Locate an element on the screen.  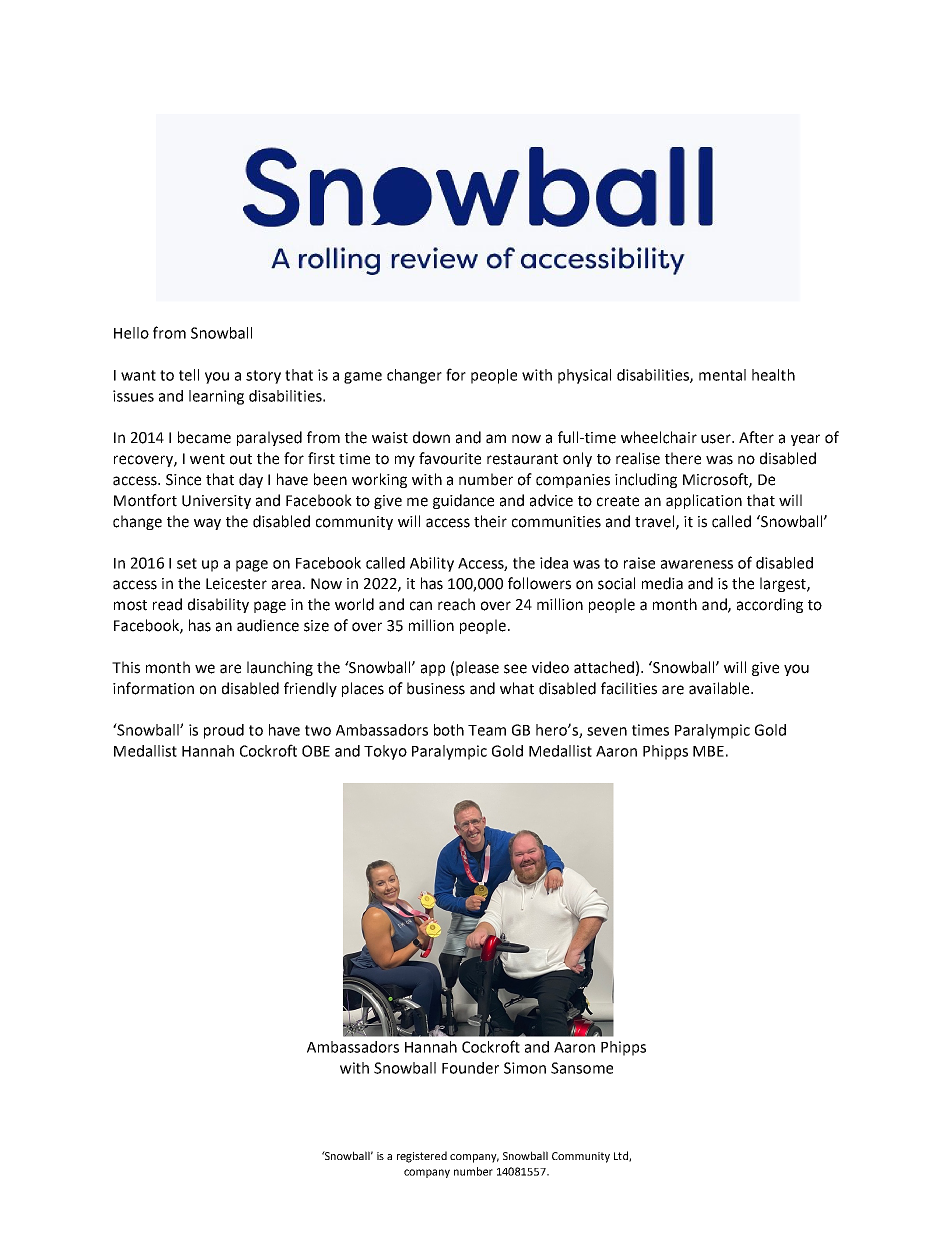
according is located at coordinates (770, 605).
